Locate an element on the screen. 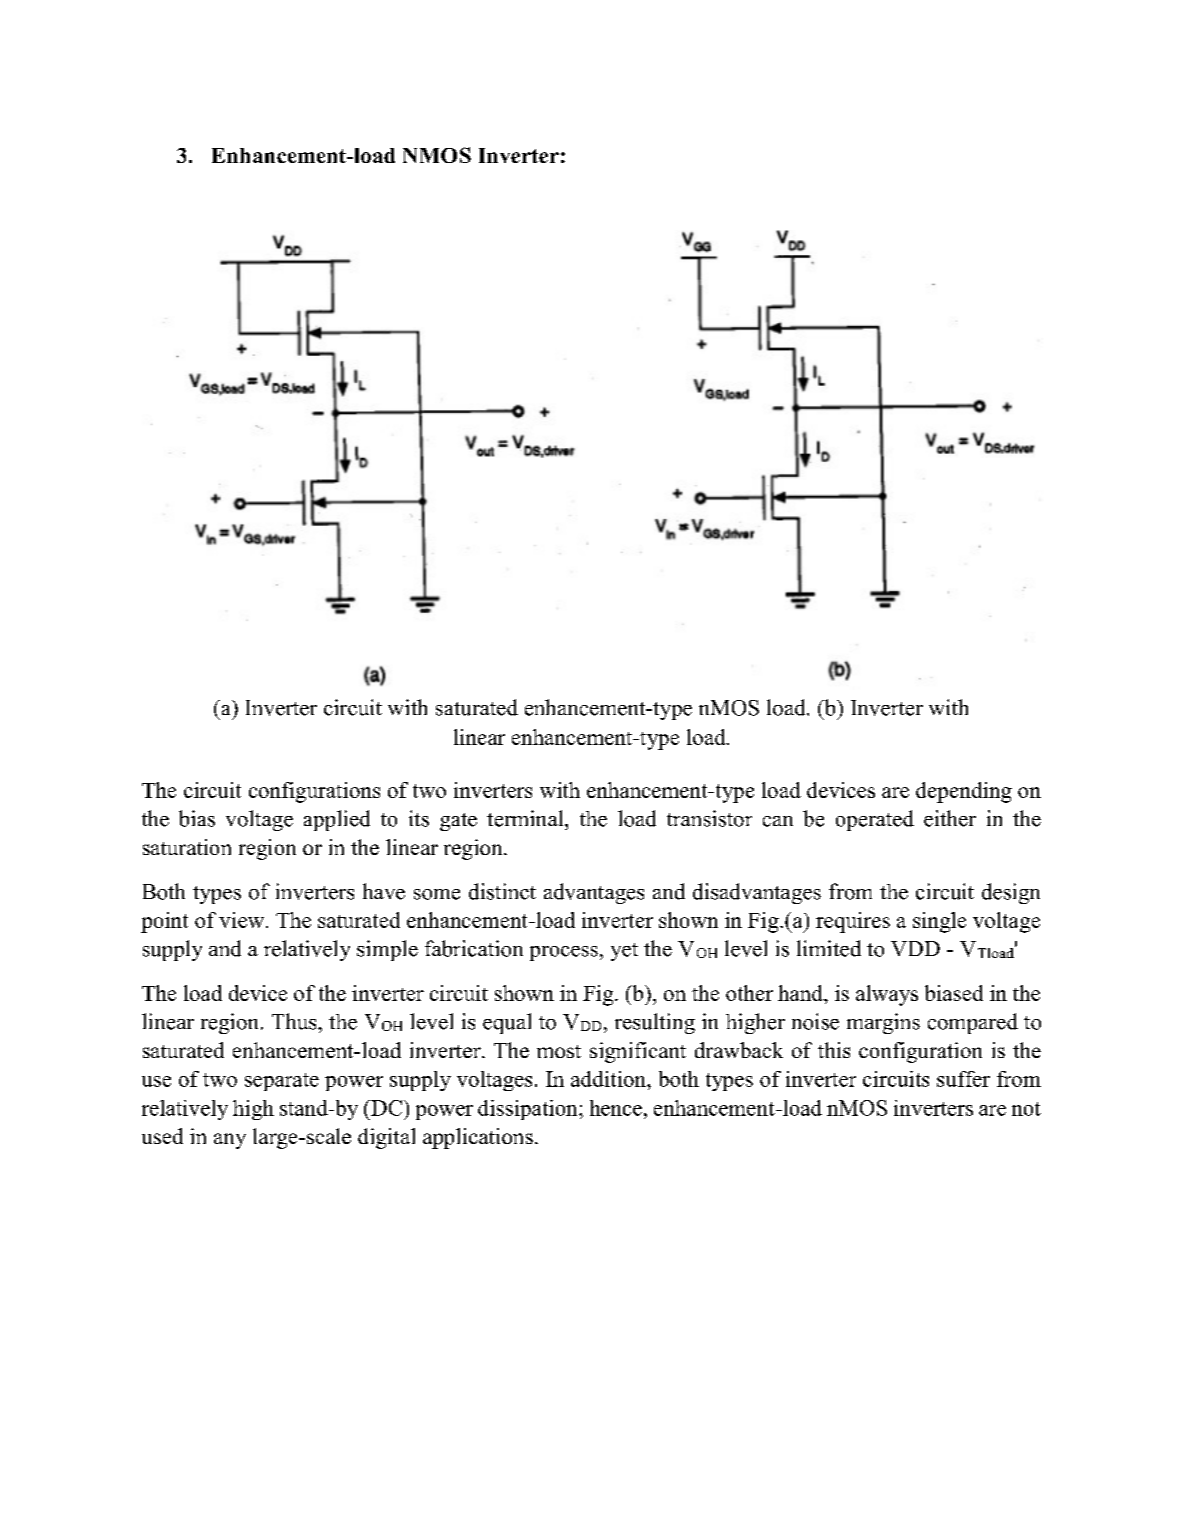  limited is located at coordinates (829, 948).
